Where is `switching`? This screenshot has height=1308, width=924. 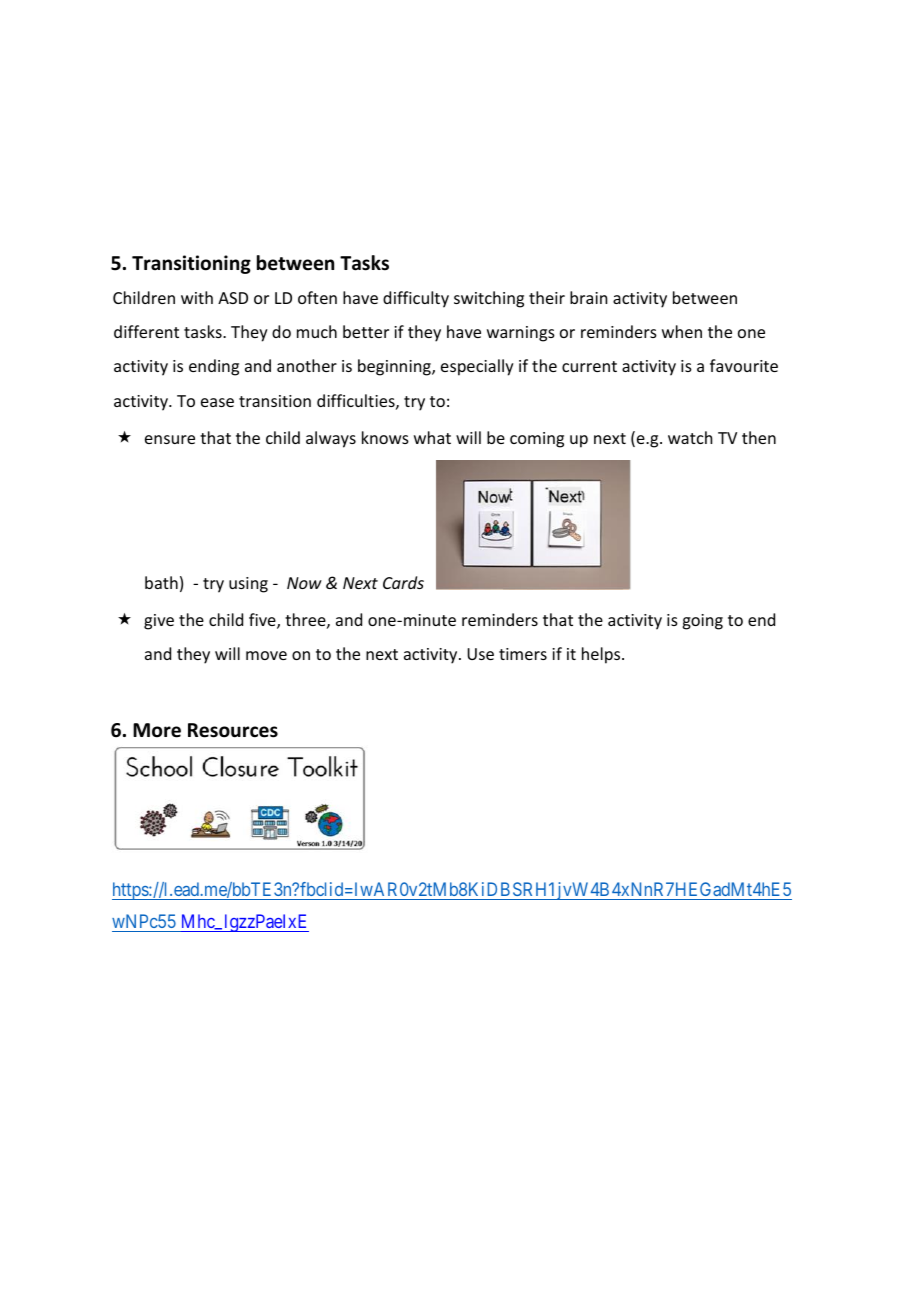 switching is located at coordinates (489, 299).
